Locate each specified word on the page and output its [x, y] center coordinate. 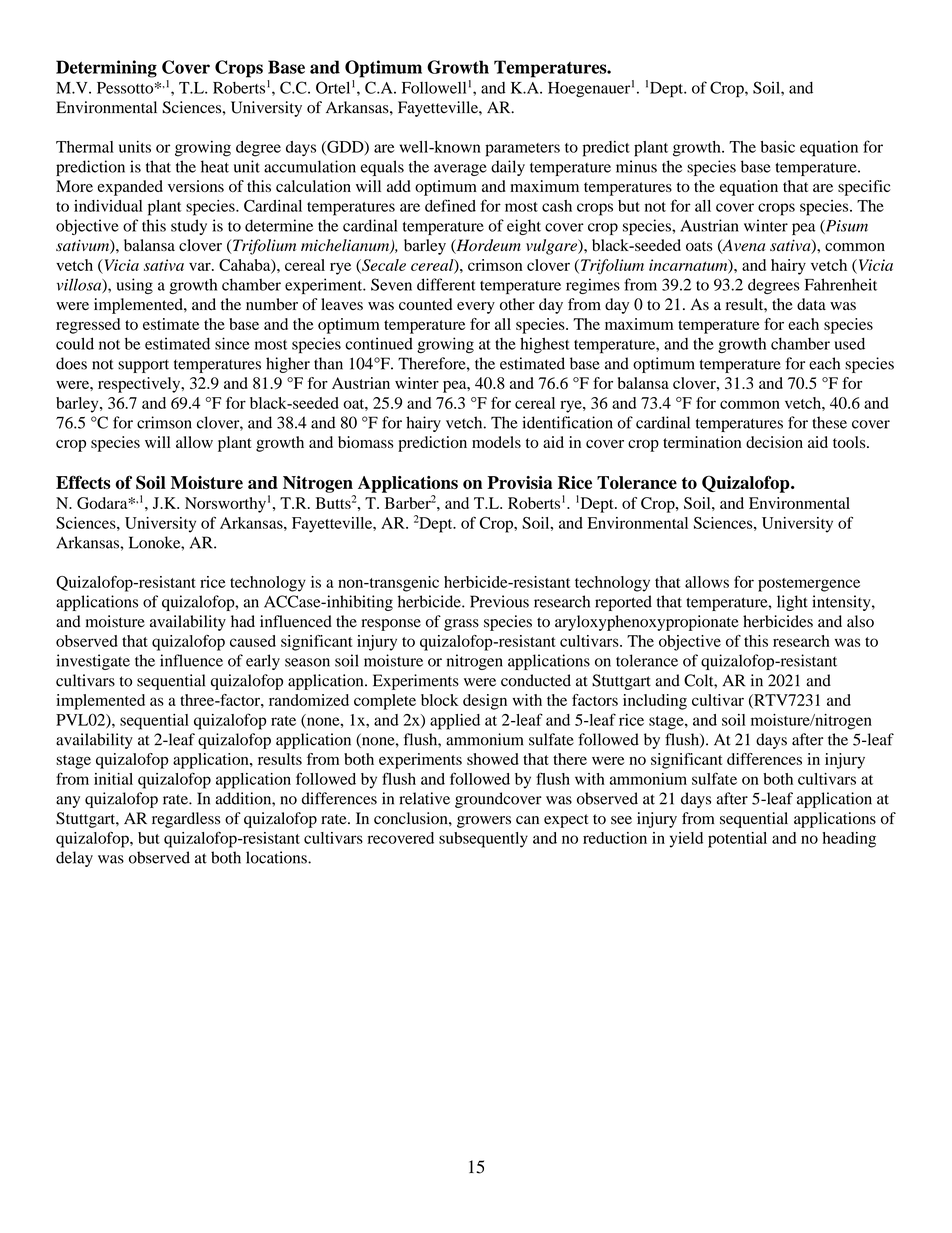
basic [777, 146]
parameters [522, 150]
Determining [106, 69]
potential [737, 840]
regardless [186, 820]
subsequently [483, 840]
